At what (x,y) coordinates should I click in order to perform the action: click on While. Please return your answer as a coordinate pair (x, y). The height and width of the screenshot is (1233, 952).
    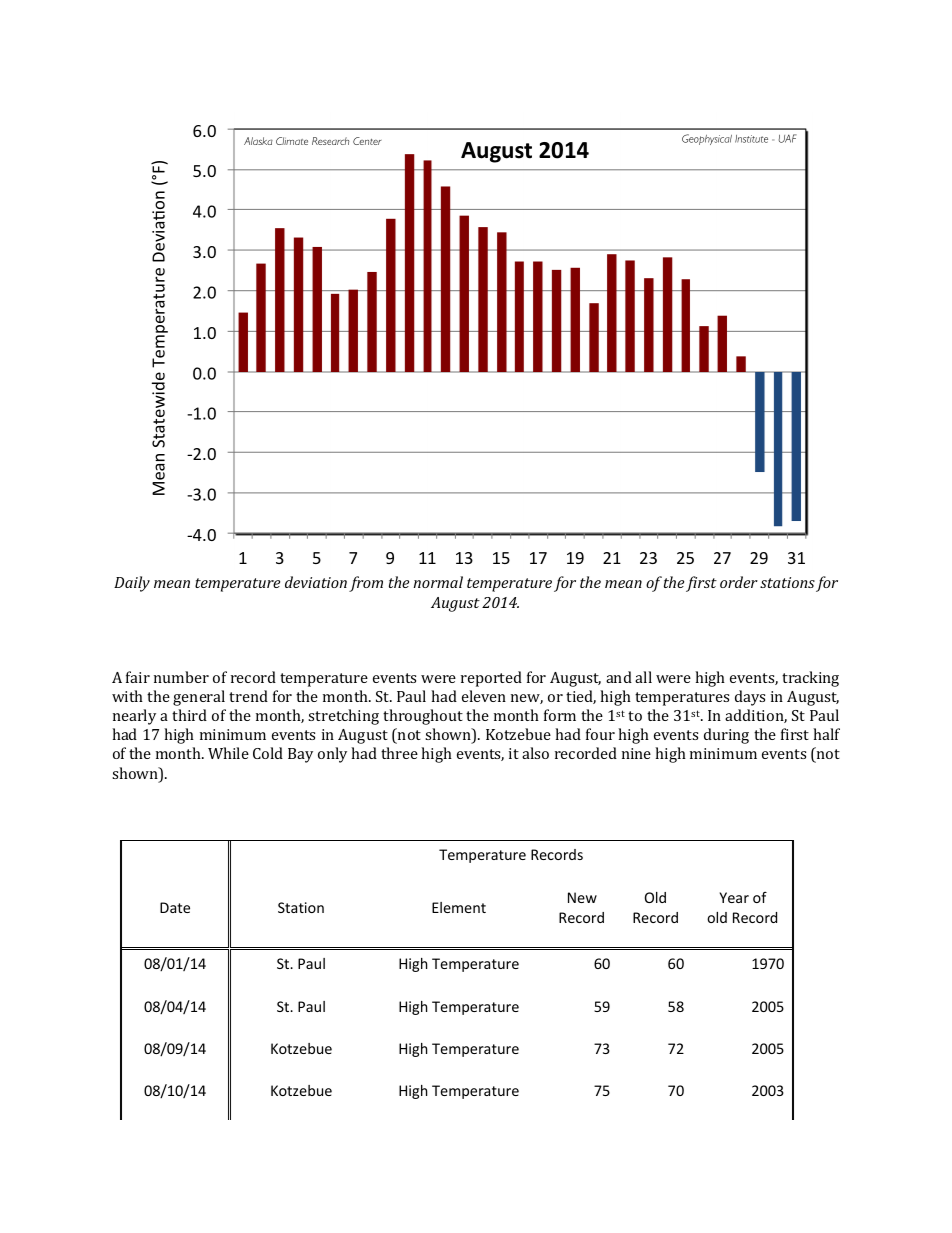
    Looking at the image, I should click on (228, 753).
